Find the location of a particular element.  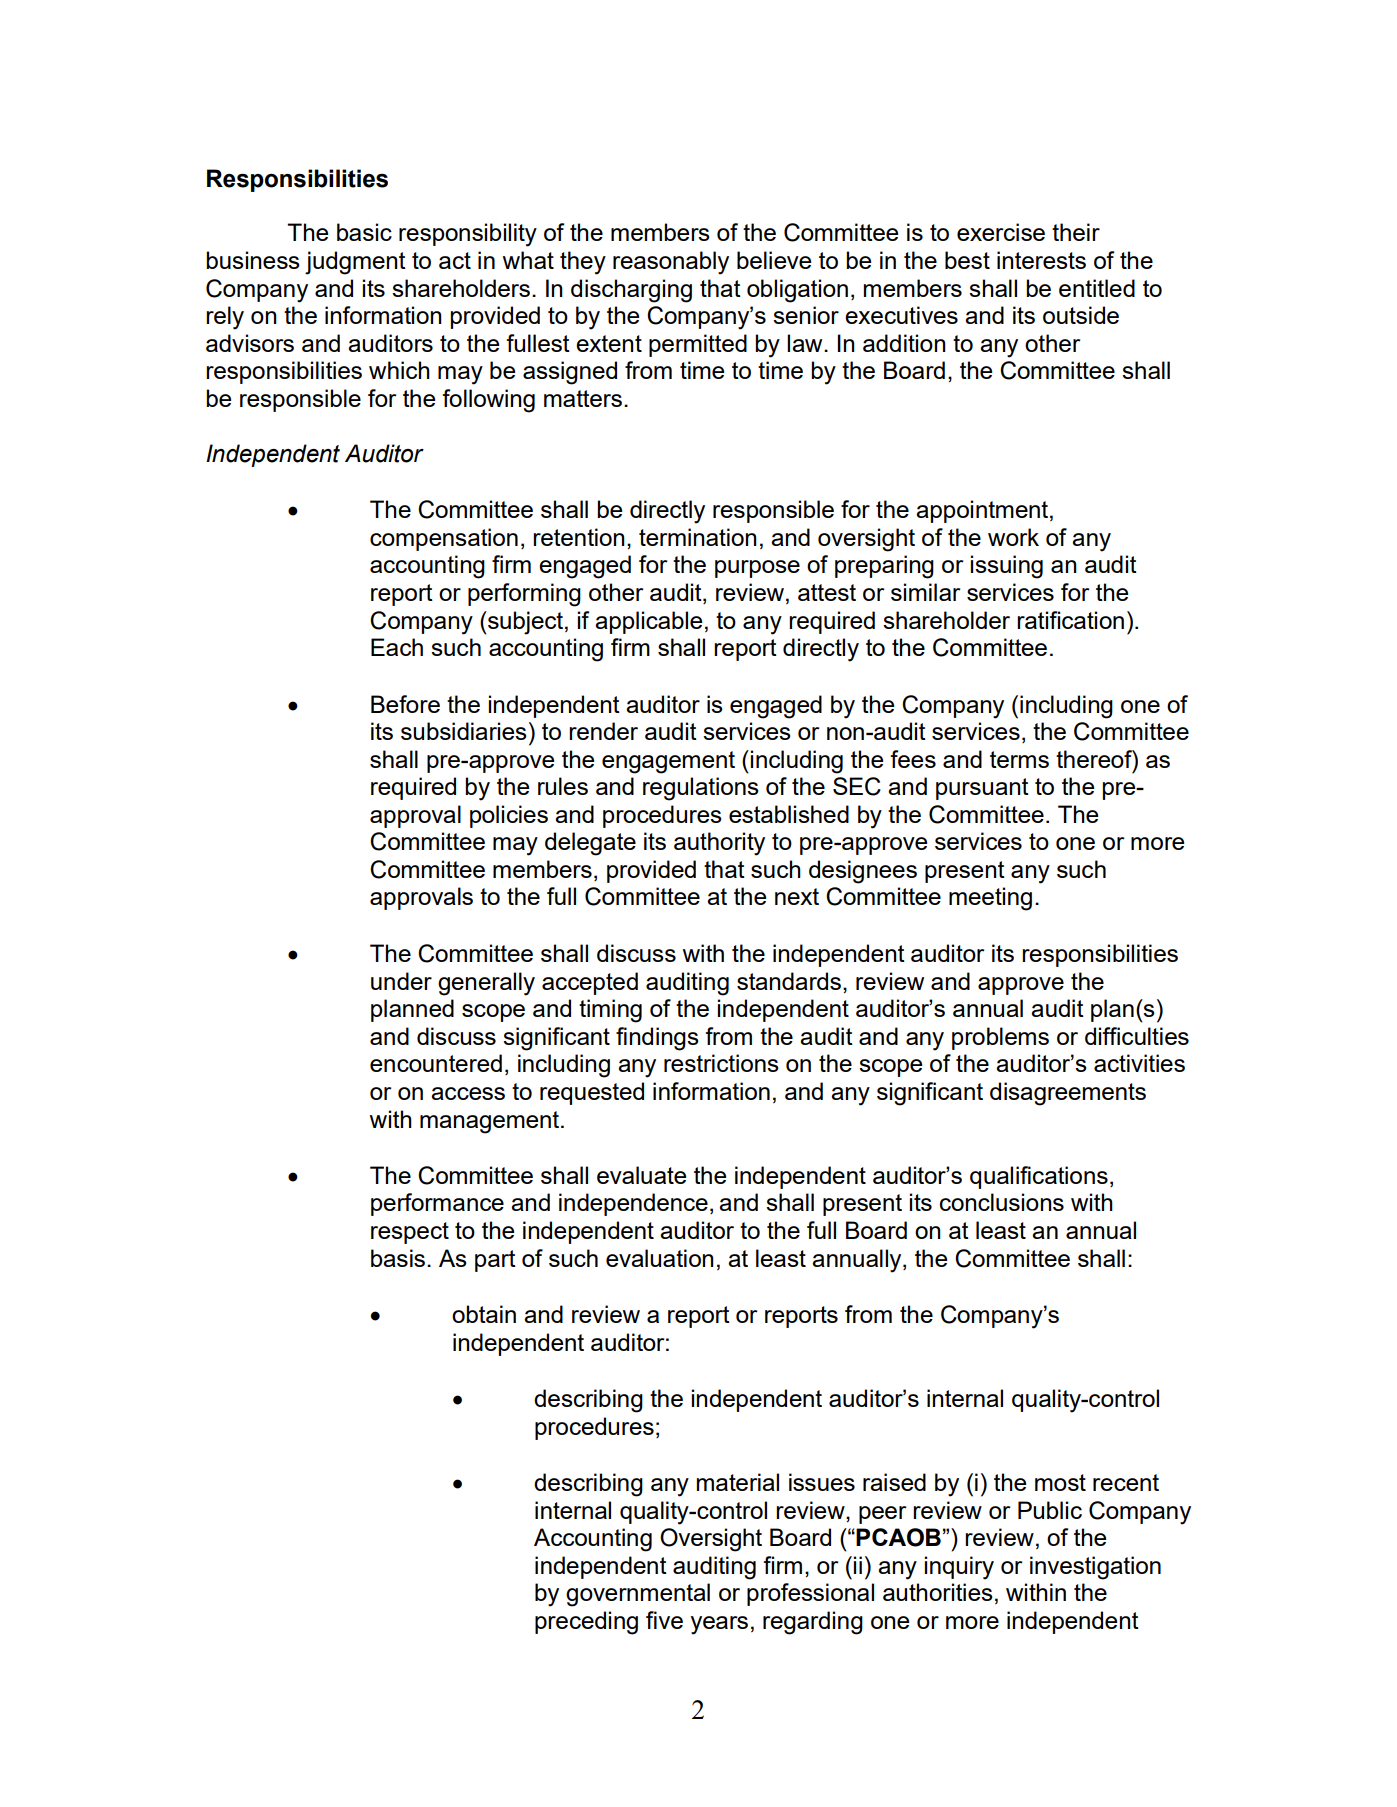

governmental is located at coordinates (638, 1595).
